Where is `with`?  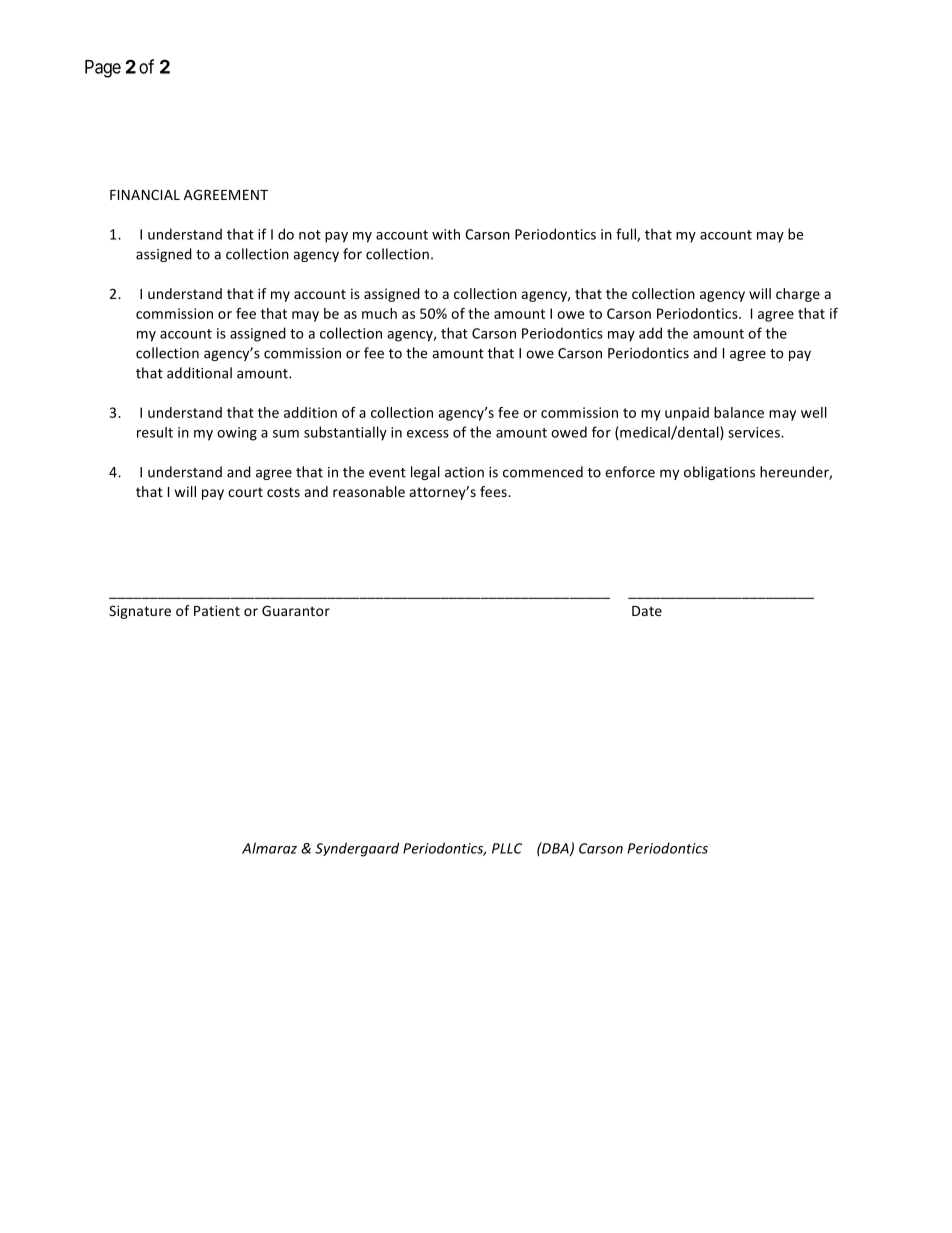 with is located at coordinates (446, 234).
